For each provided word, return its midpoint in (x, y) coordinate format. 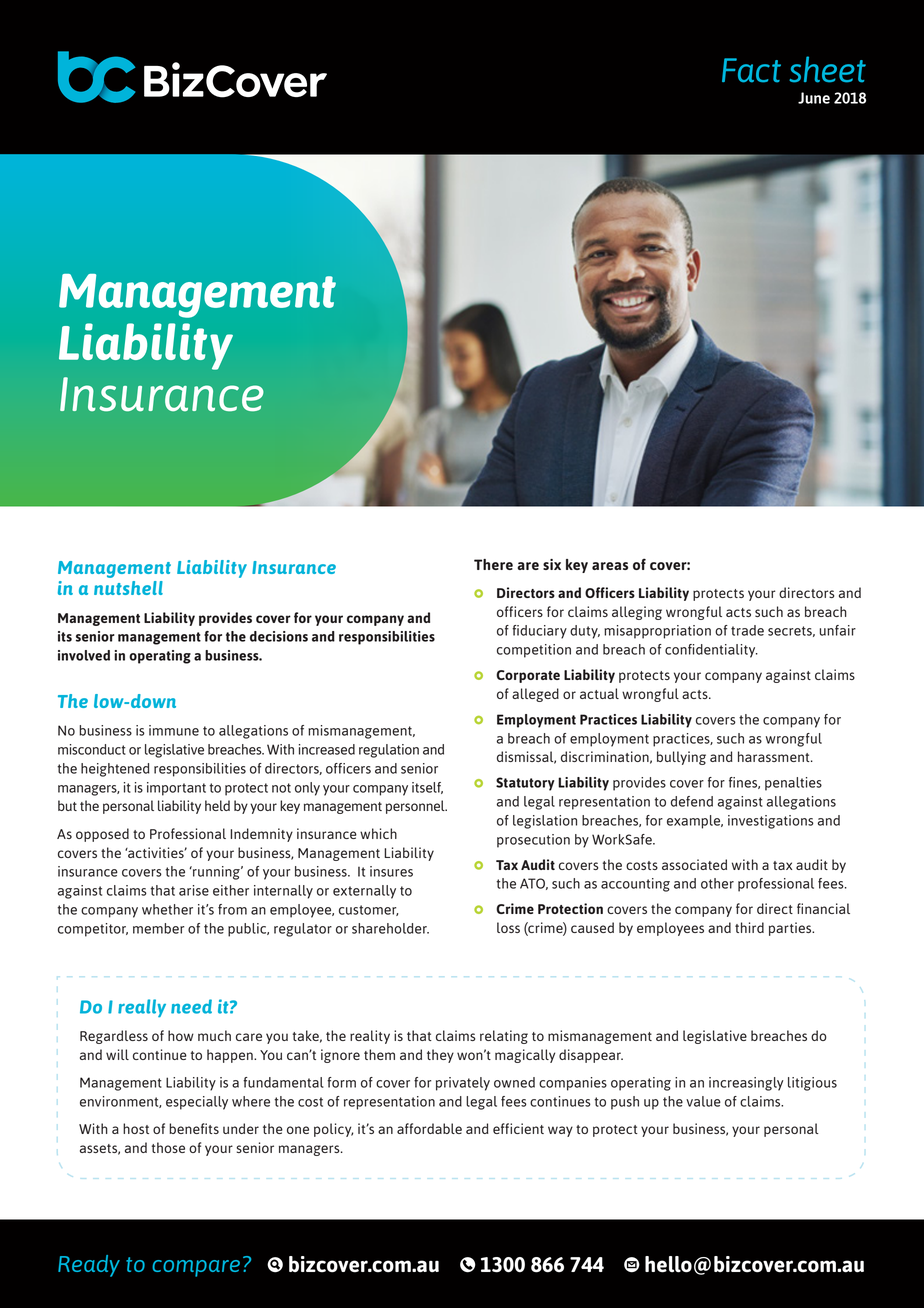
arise (194, 890)
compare (196, 1268)
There (493, 564)
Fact (751, 70)
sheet (827, 69)
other (717, 883)
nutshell (128, 588)
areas (610, 566)
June (814, 98)
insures (391, 871)
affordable (429, 1128)
